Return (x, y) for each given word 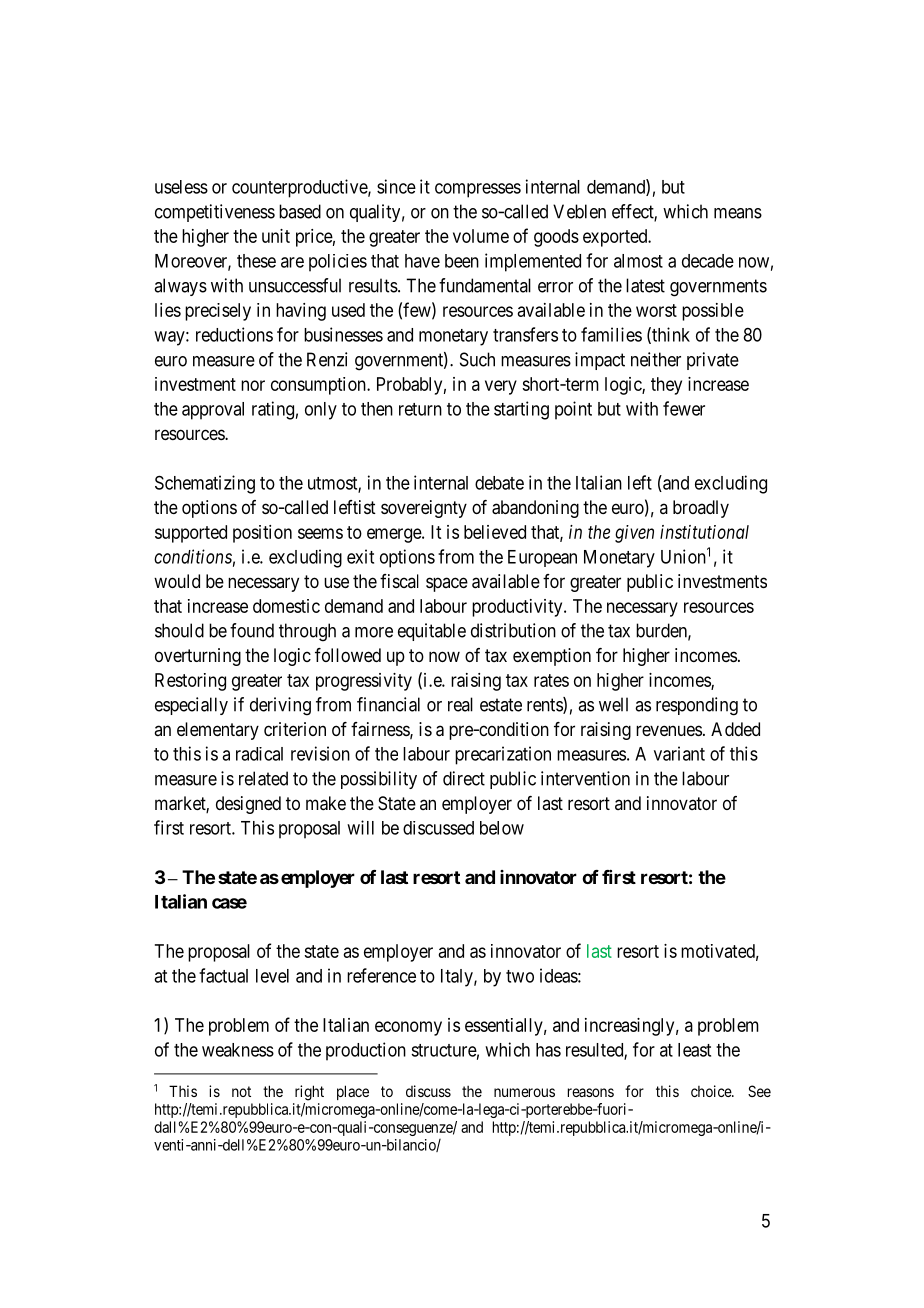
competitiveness (215, 213)
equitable (432, 632)
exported (616, 238)
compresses (478, 190)
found (252, 630)
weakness (238, 1050)
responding (697, 706)
